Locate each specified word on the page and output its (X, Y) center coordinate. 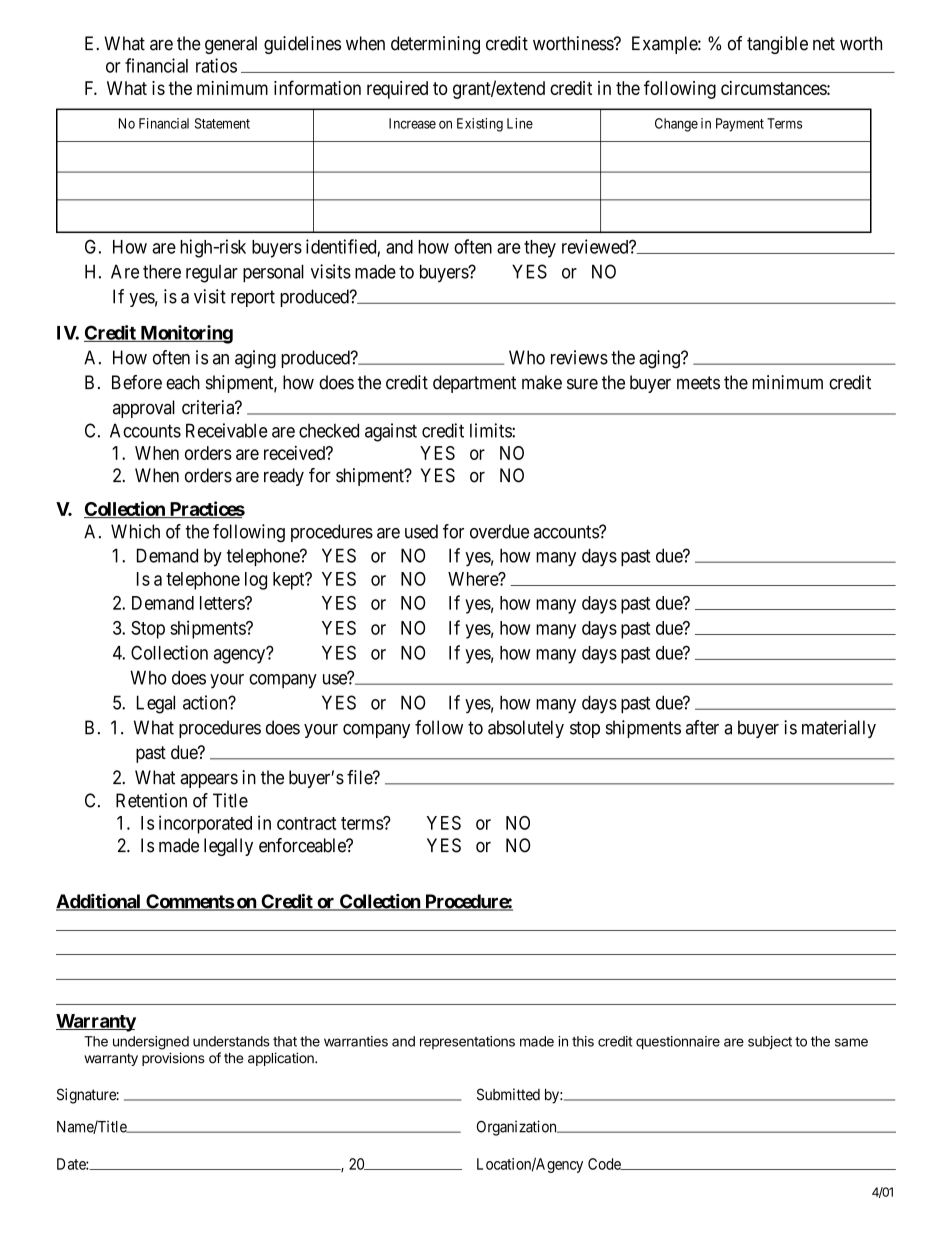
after (702, 727)
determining (435, 45)
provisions (173, 1059)
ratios (216, 65)
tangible (777, 45)
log (256, 581)
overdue (499, 531)
